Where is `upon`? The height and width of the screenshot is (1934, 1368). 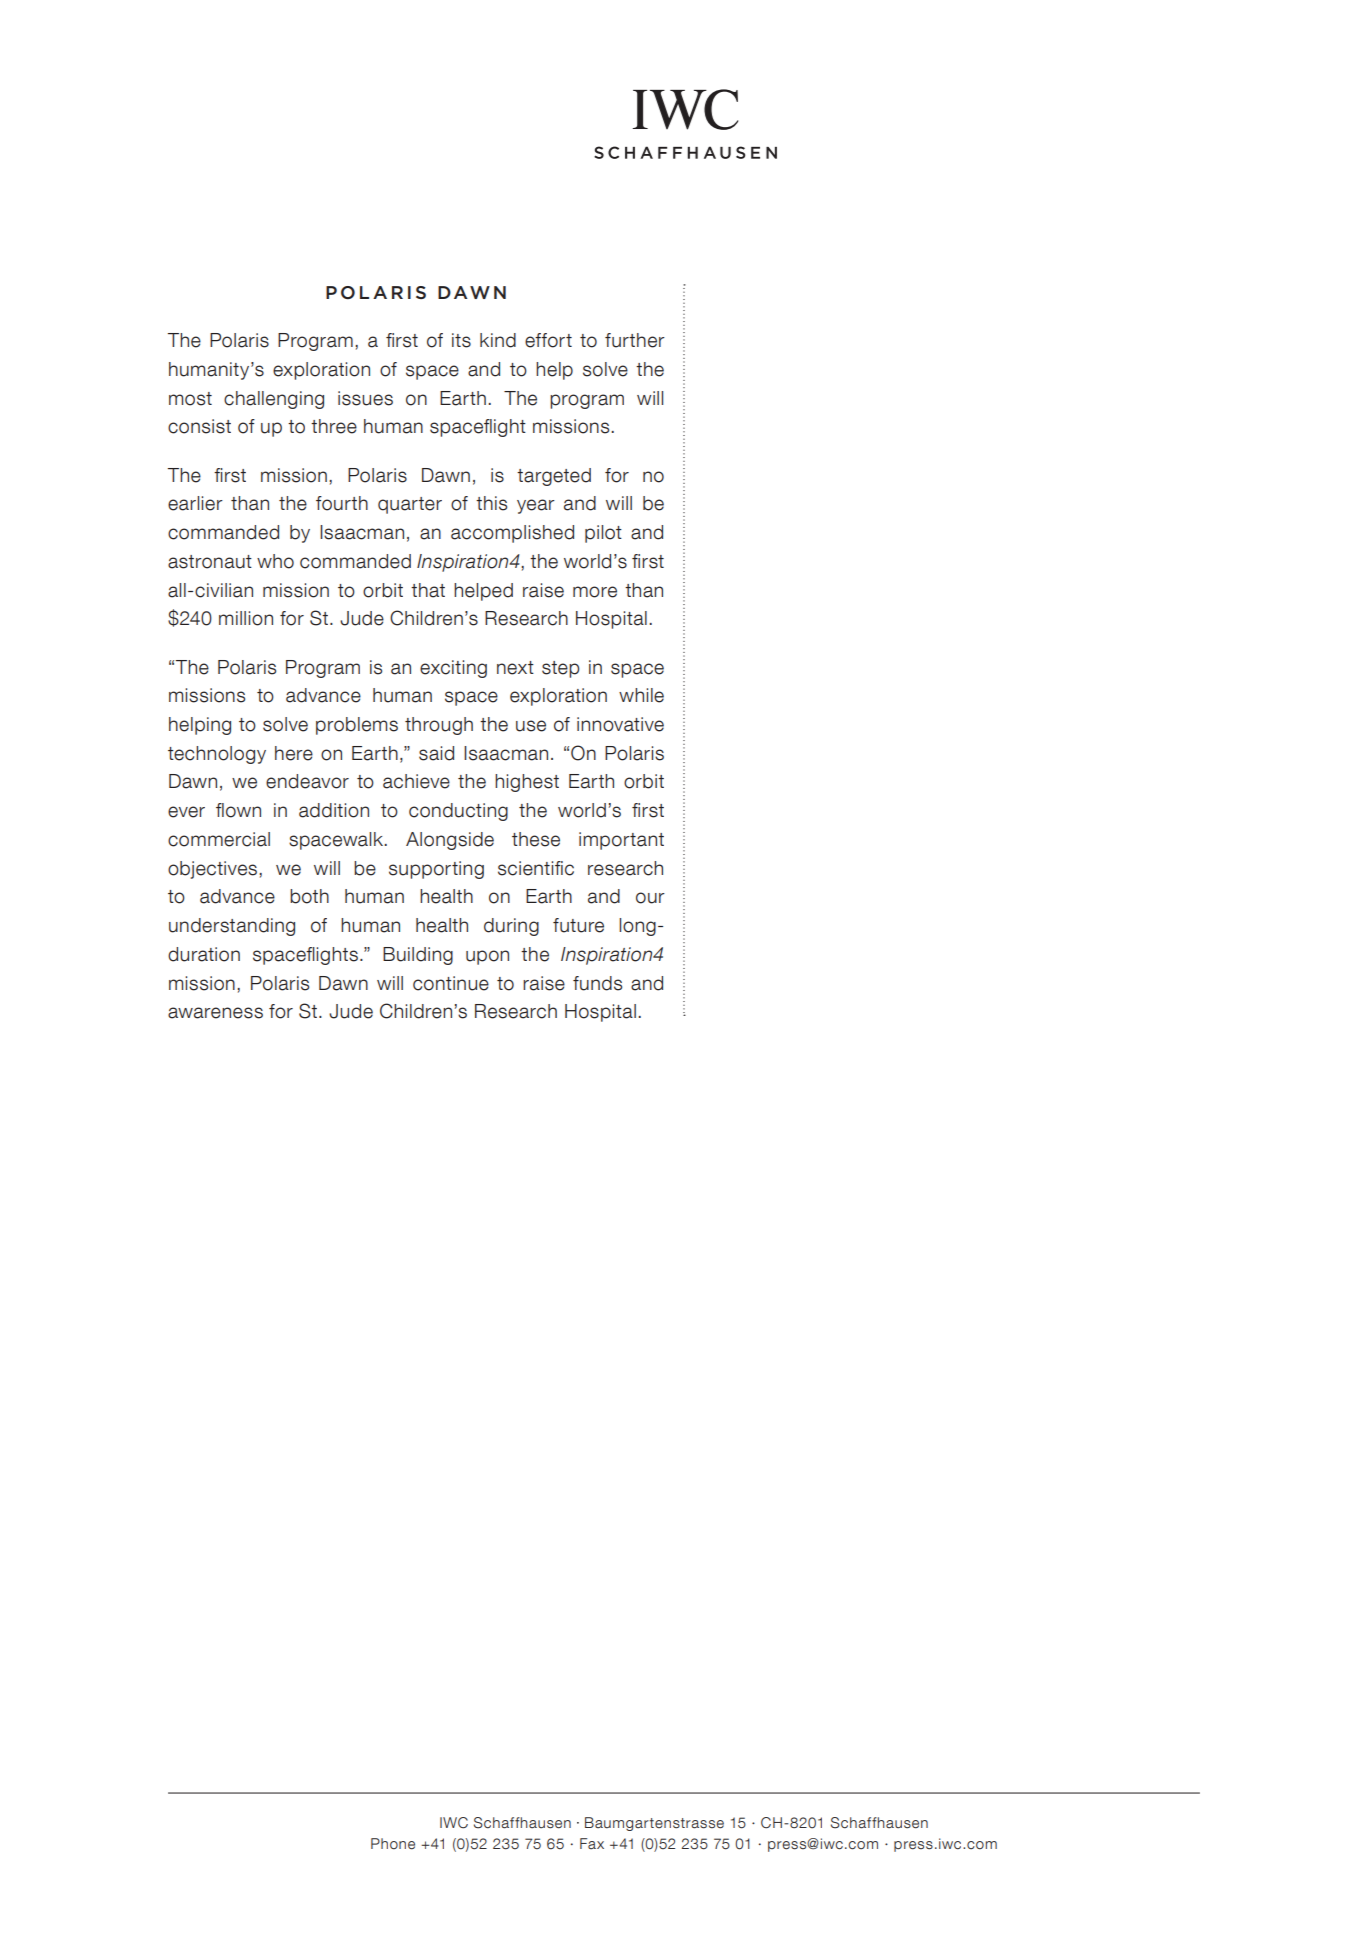 upon is located at coordinates (487, 957).
